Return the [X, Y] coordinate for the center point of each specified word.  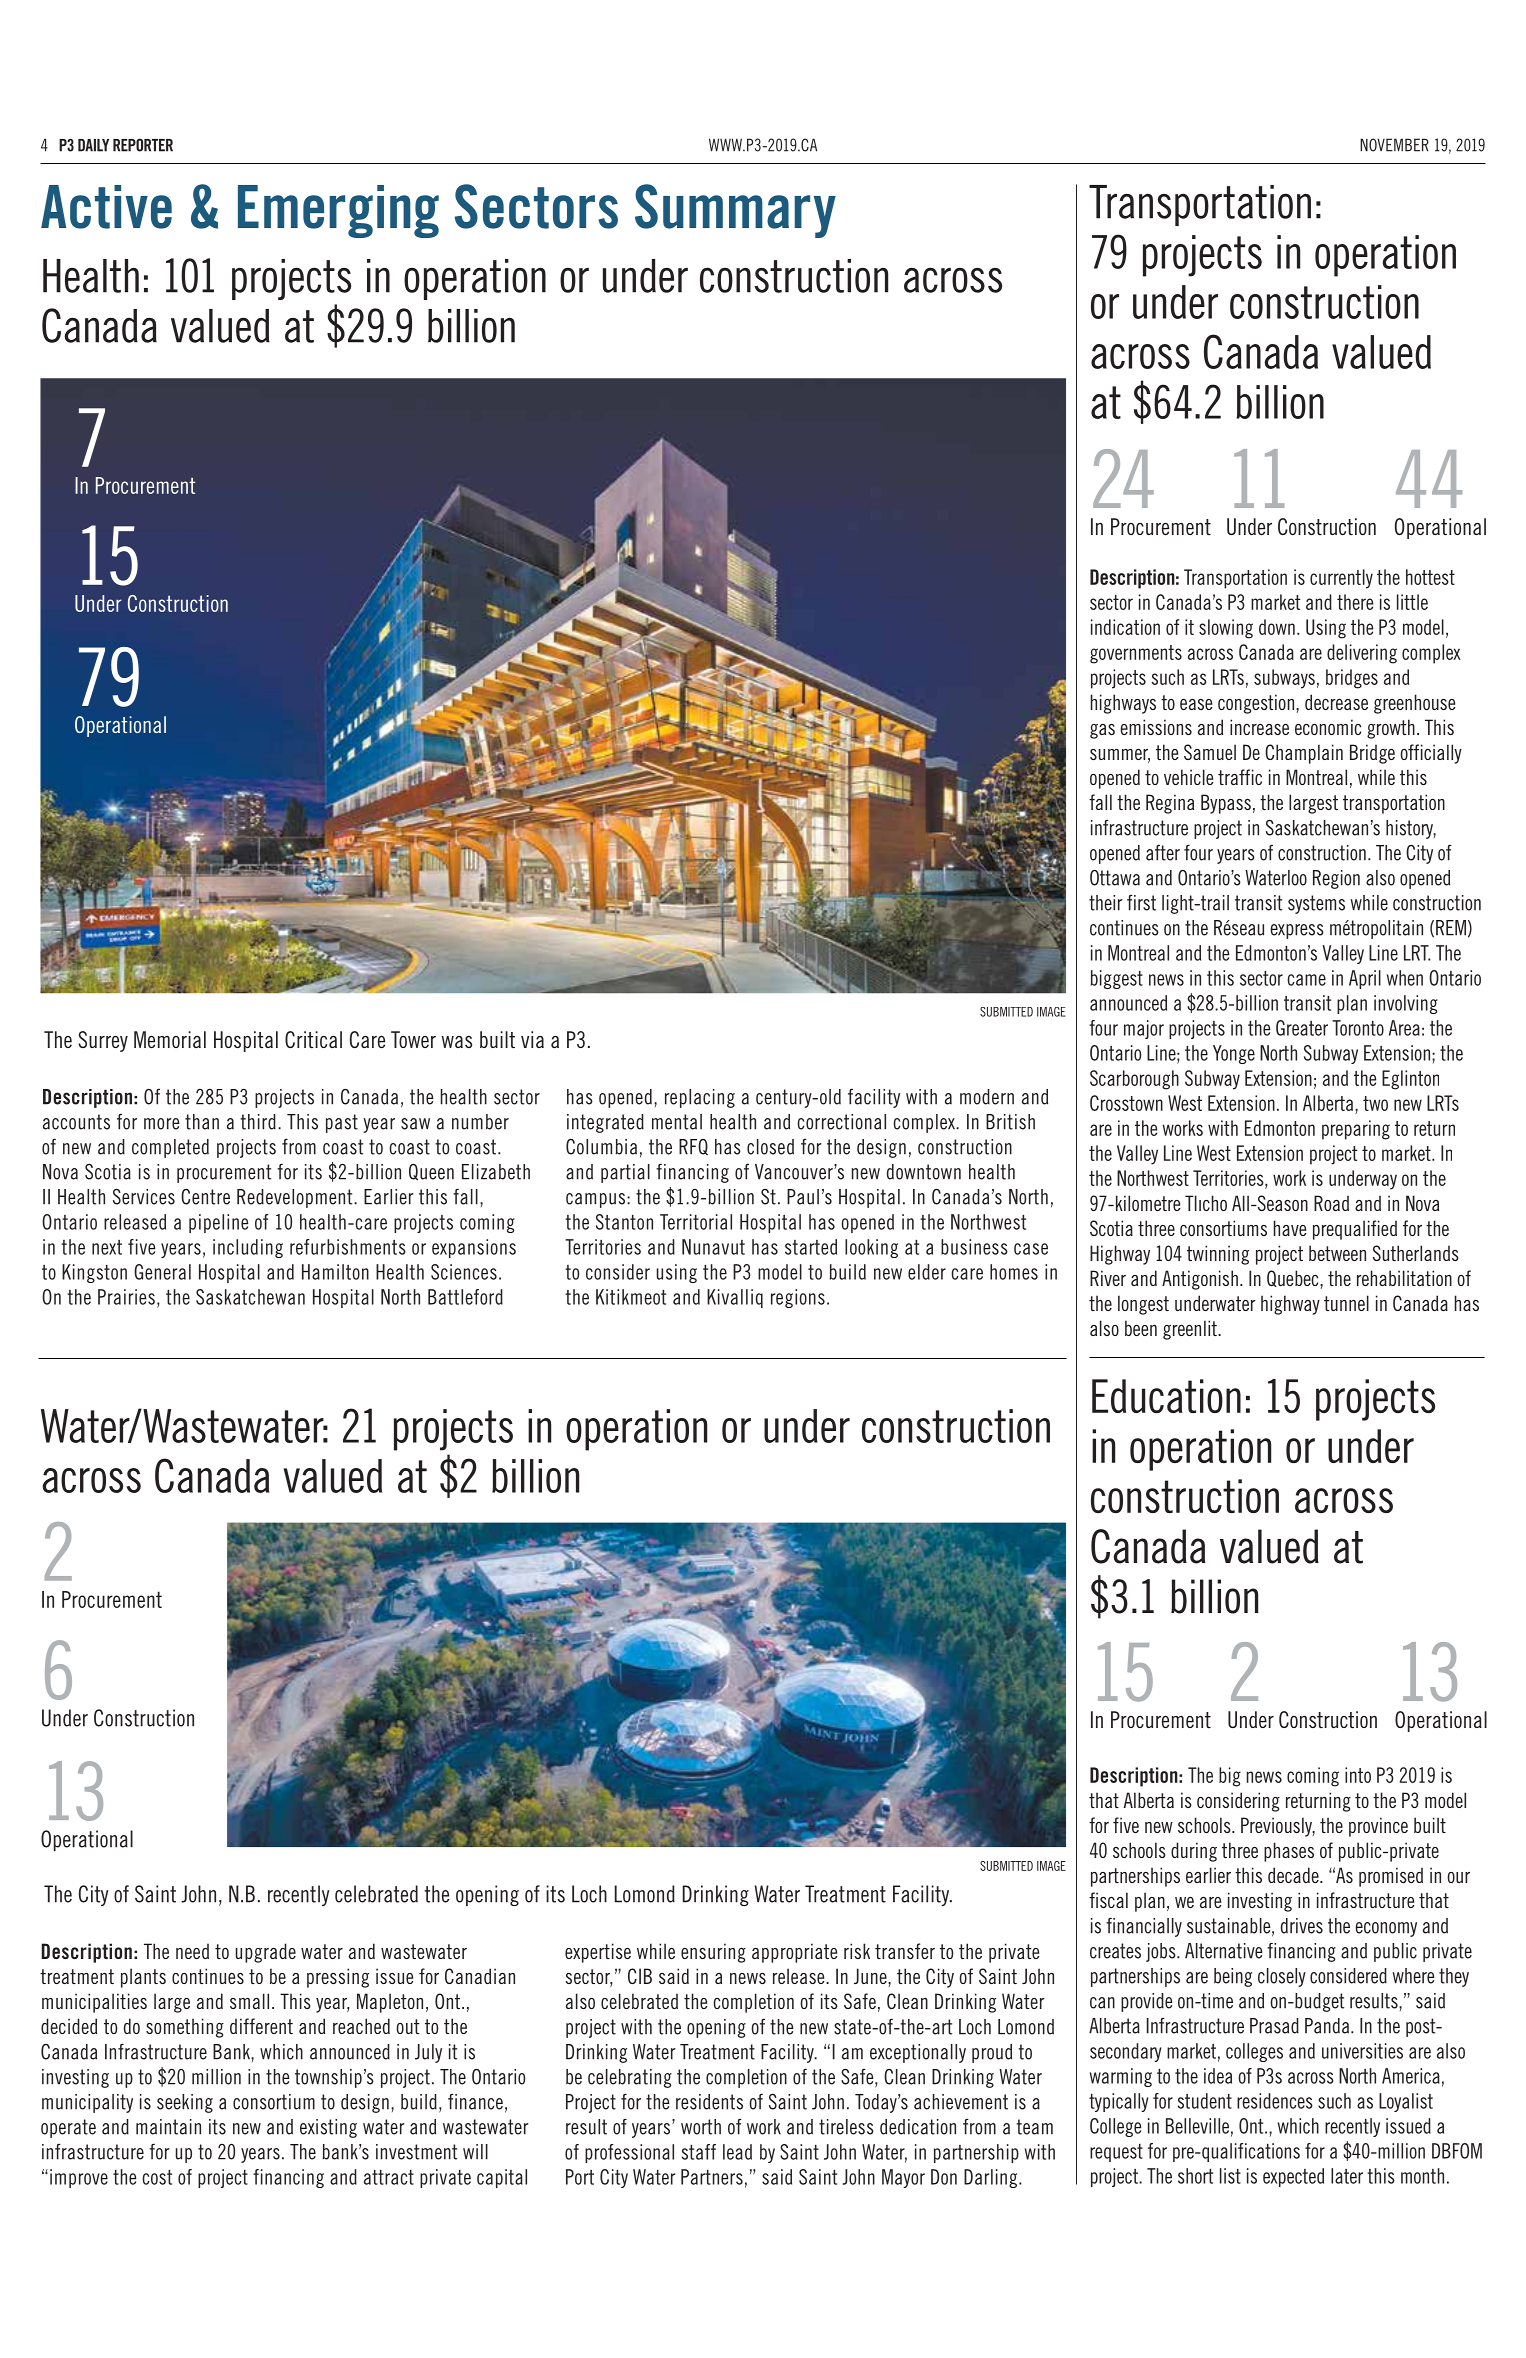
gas [1102, 731]
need [192, 1951]
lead [737, 2152]
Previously [1278, 1827]
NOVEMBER [1394, 145]
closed [770, 1147]
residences [1275, 2101]
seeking [185, 2103]
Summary [735, 211]
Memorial [170, 1039]
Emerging [338, 211]
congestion [1256, 704]
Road [1331, 1203]
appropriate [794, 1953]
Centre [205, 1197]
